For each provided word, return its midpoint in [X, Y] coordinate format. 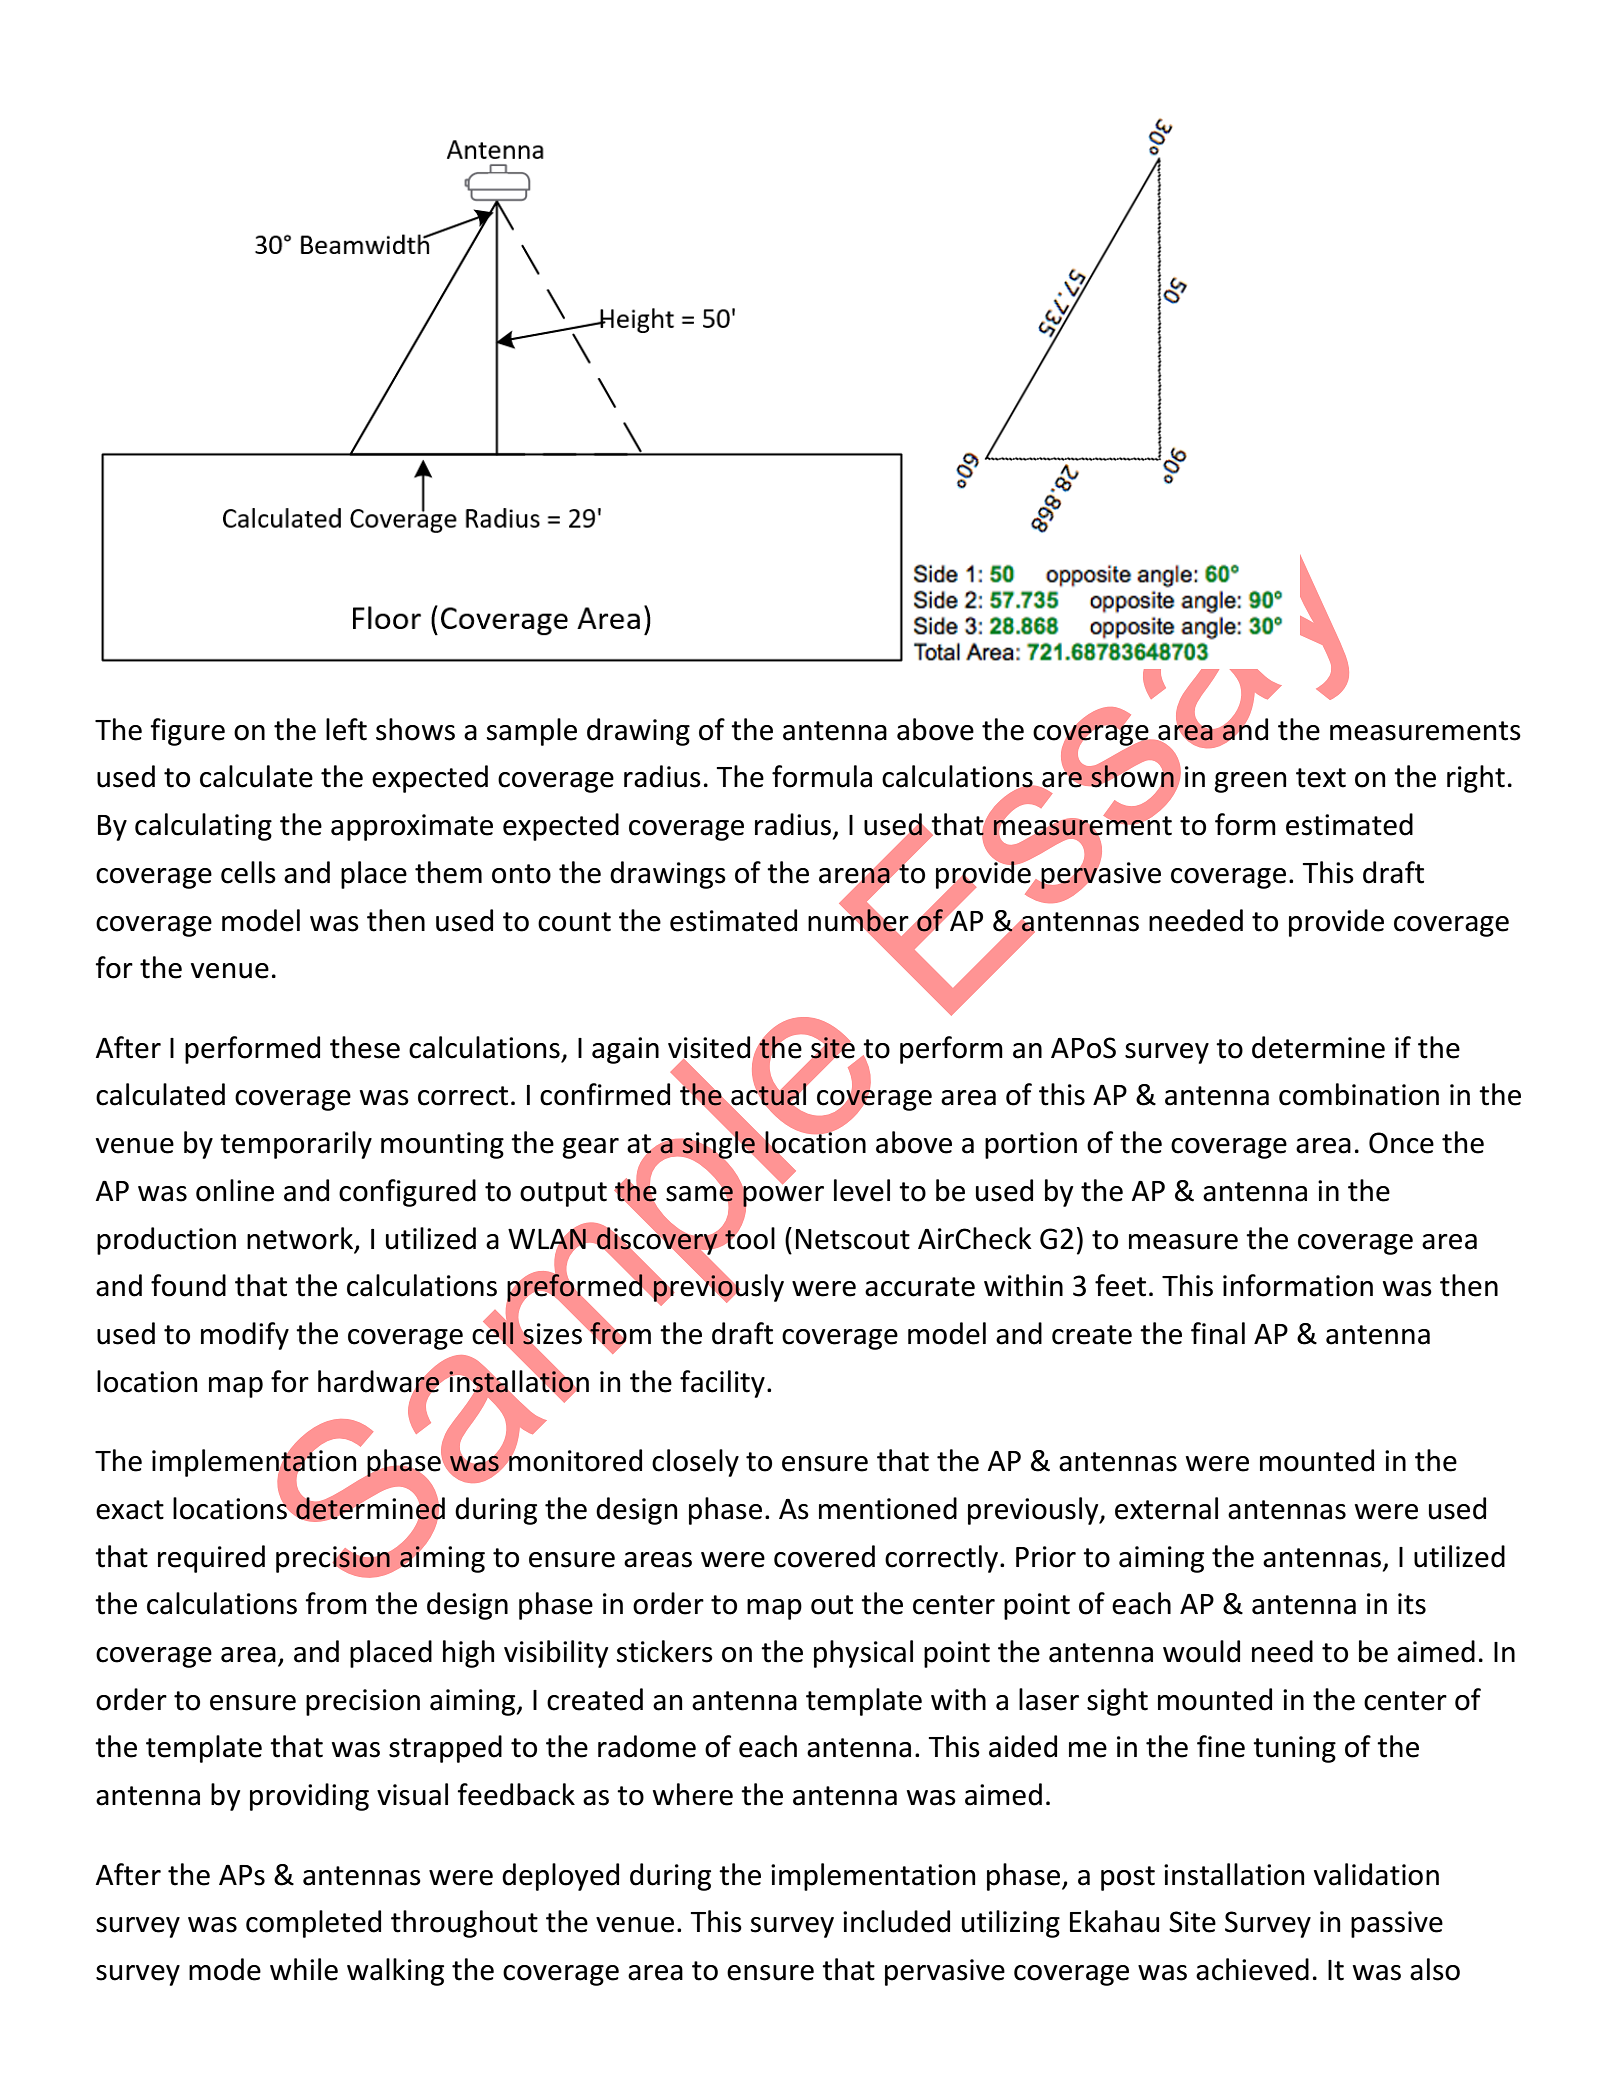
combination [1359, 1094]
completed [313, 1924]
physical [863, 1654]
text [1321, 778]
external [1166, 1508]
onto [521, 874]
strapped [445, 1749]
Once [1401, 1143]
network [301, 1239]
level [862, 1190]
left [346, 729]
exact [130, 1510]
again [625, 1050]
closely [695, 1463]
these [365, 1047]
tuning [1294, 1749]
